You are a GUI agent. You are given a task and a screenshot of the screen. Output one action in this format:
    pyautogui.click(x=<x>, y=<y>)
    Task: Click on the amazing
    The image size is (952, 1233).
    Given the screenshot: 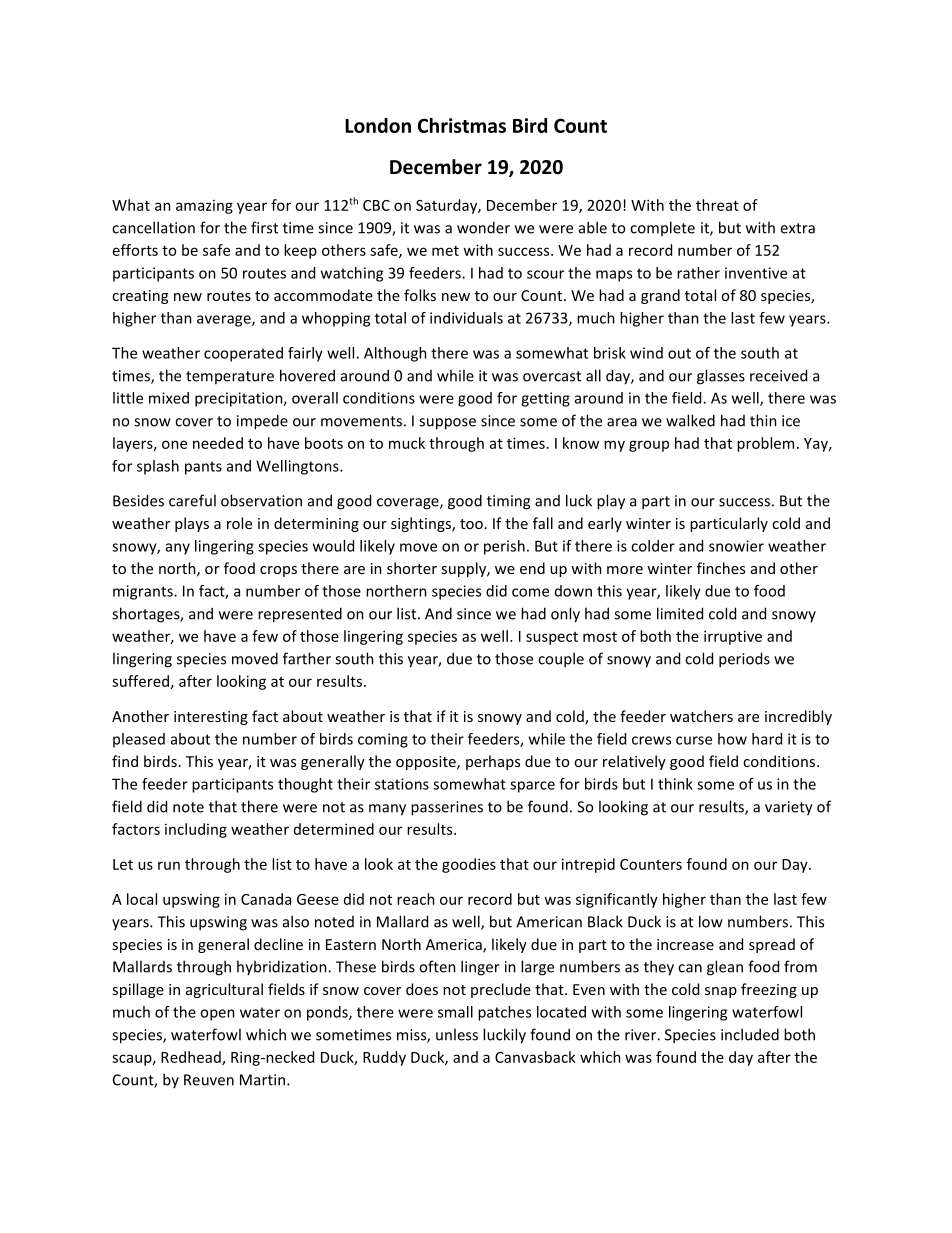 What is the action you would take?
    pyautogui.click(x=204, y=207)
